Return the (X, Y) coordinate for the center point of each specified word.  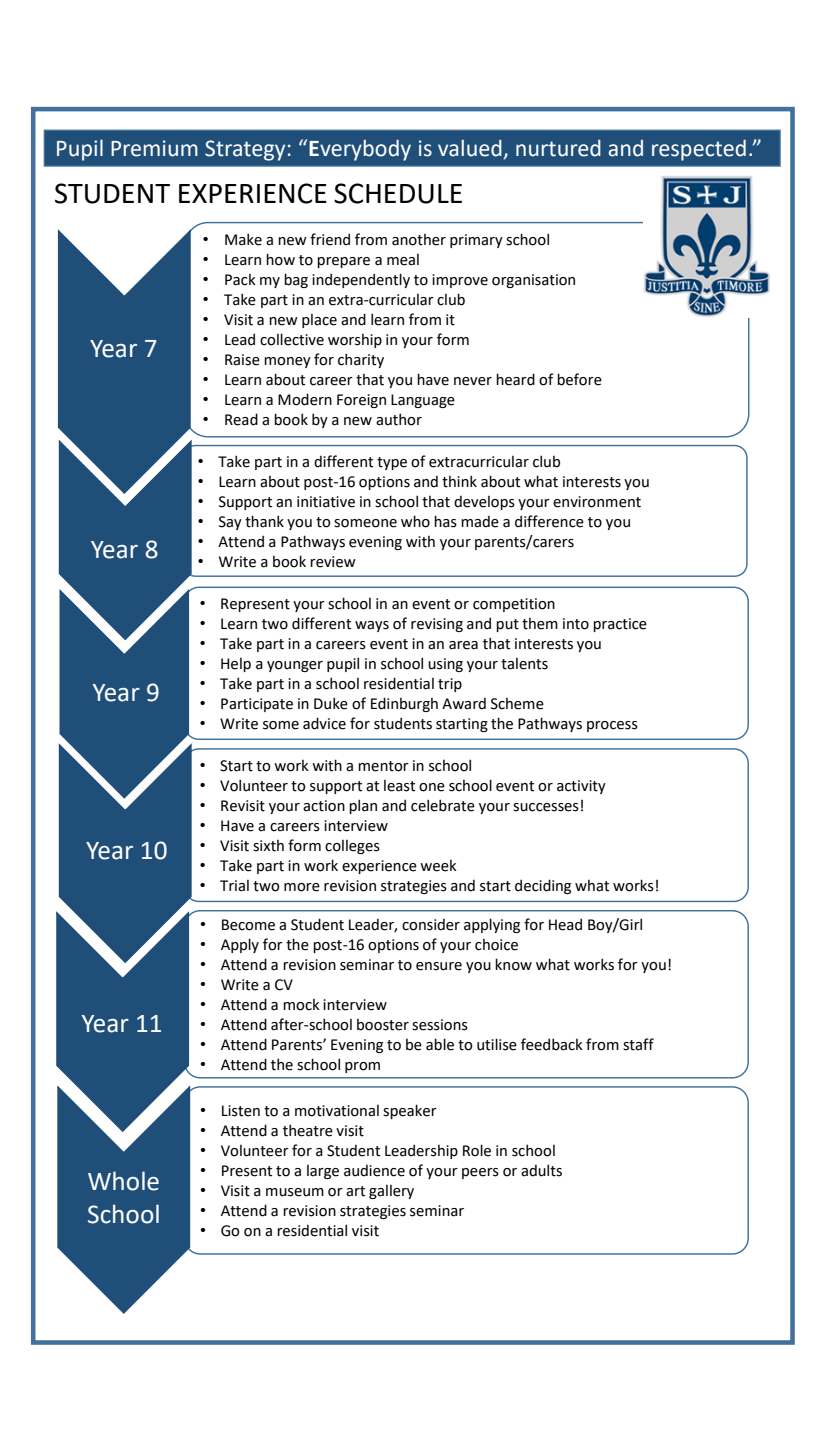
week (438, 866)
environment (597, 502)
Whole (123, 1181)
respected (699, 150)
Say (230, 523)
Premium (154, 148)
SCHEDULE (398, 193)
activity (581, 787)
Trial (234, 886)
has (445, 521)
